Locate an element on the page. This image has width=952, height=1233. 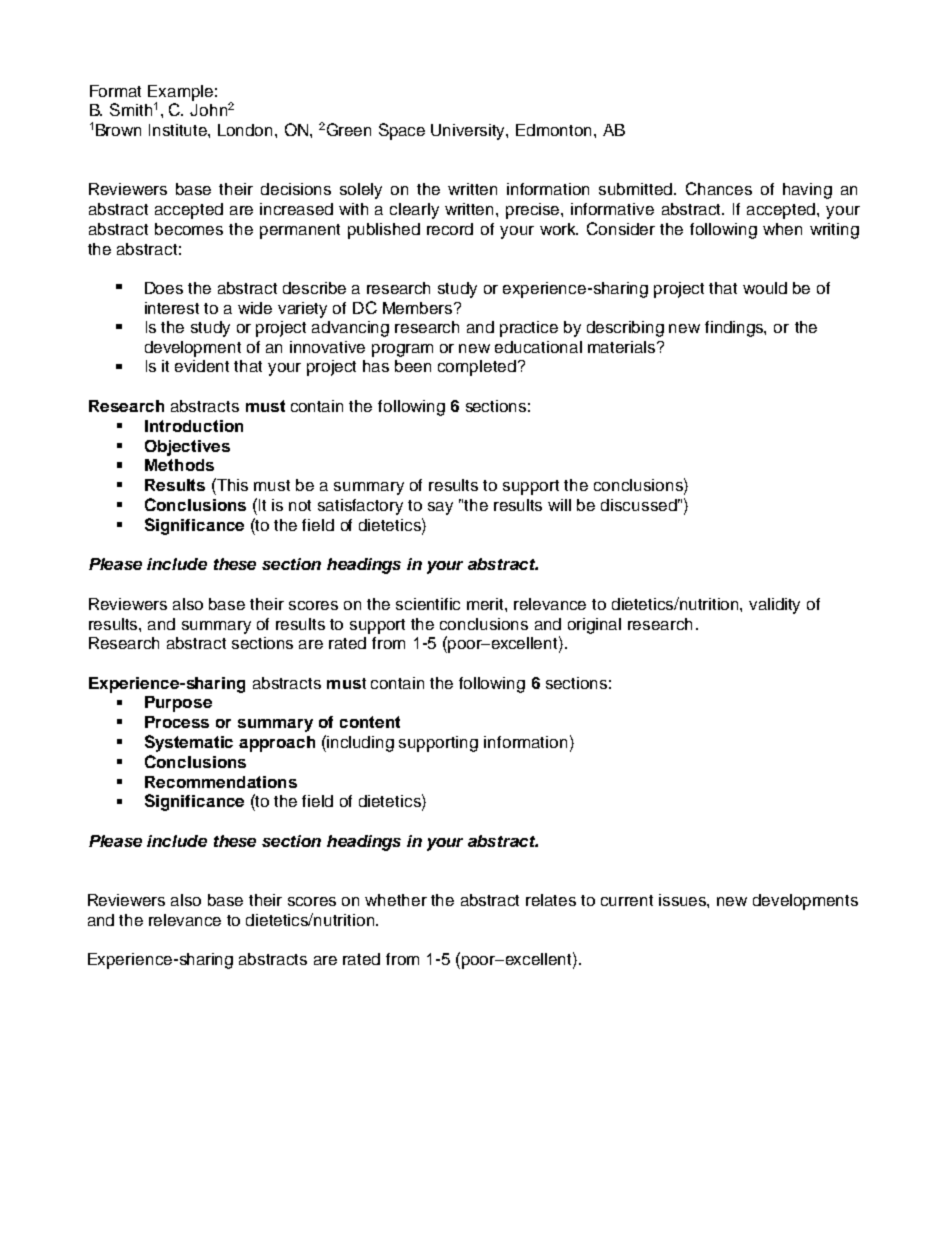
whether is located at coordinates (396, 900).
